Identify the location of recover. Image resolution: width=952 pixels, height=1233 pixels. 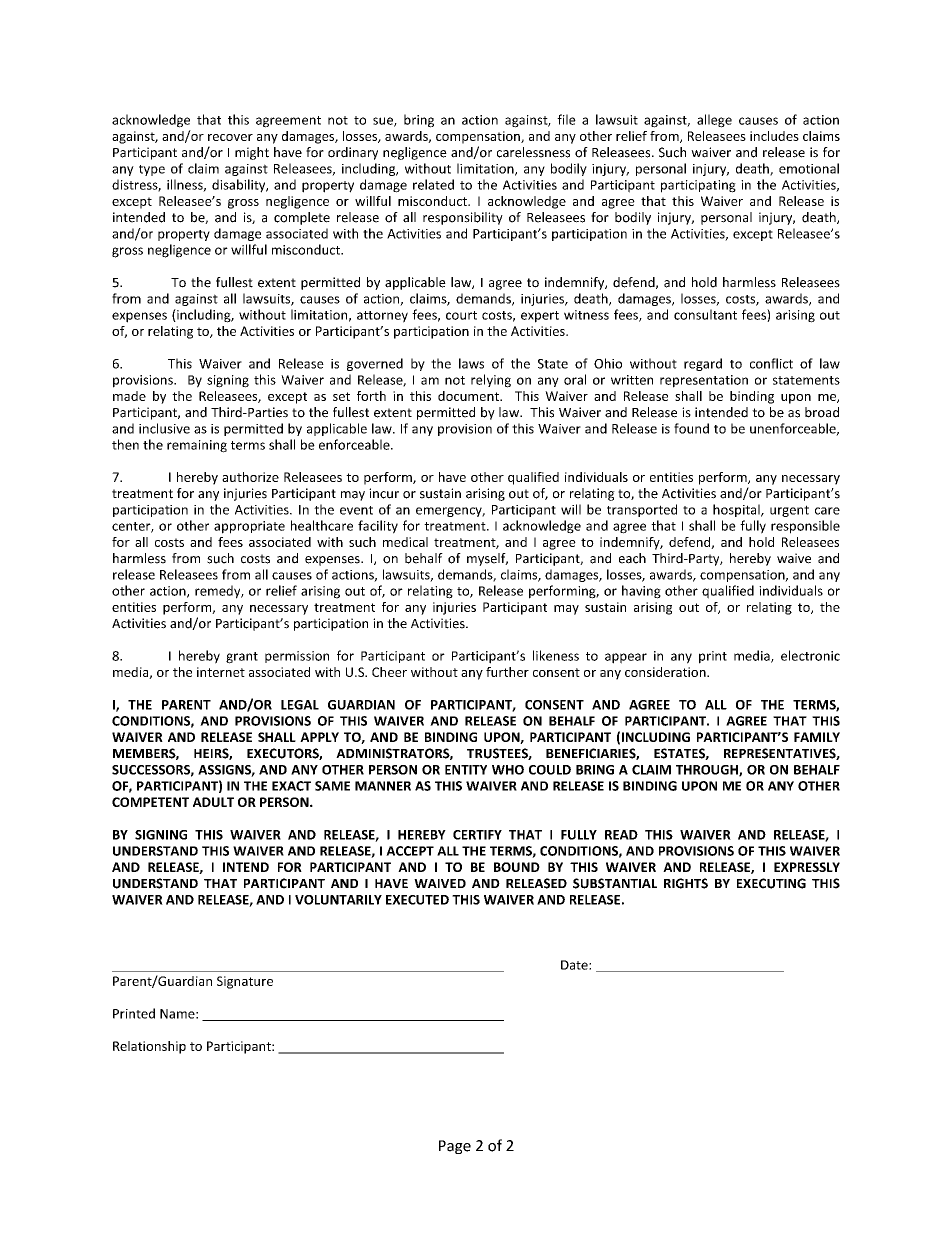
(230, 137).
